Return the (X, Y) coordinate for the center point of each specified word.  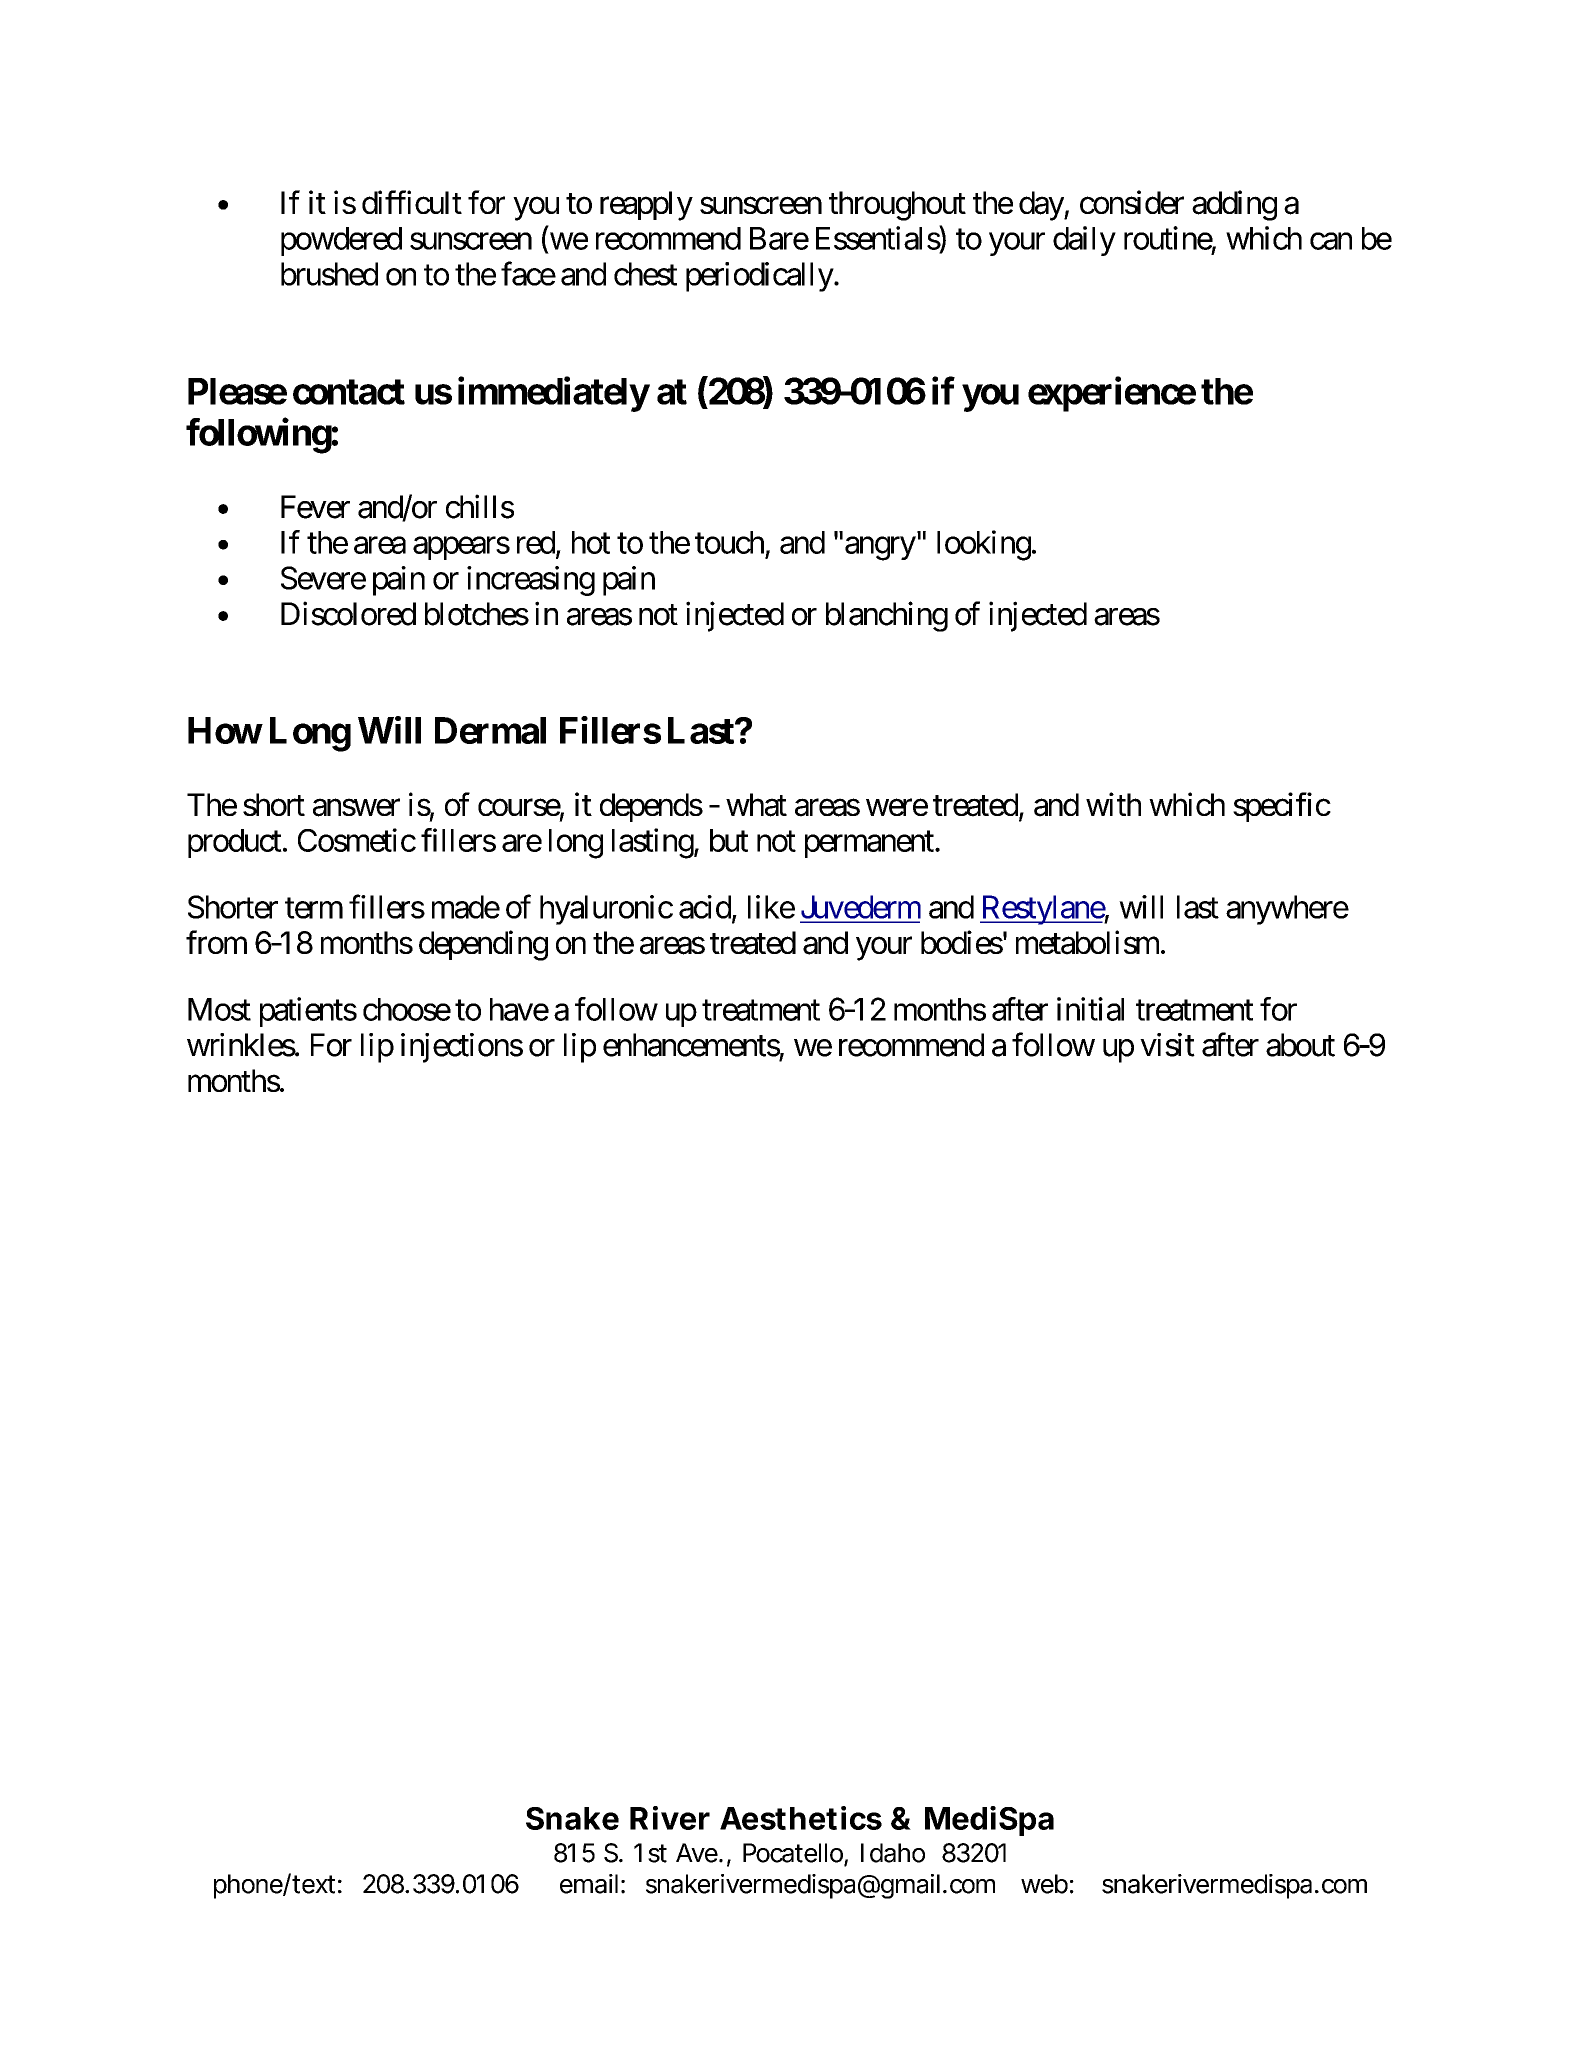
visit (1167, 1045)
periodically (760, 277)
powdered (341, 241)
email (589, 1884)
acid (705, 907)
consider (1132, 202)
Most (219, 1009)
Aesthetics (801, 1818)
